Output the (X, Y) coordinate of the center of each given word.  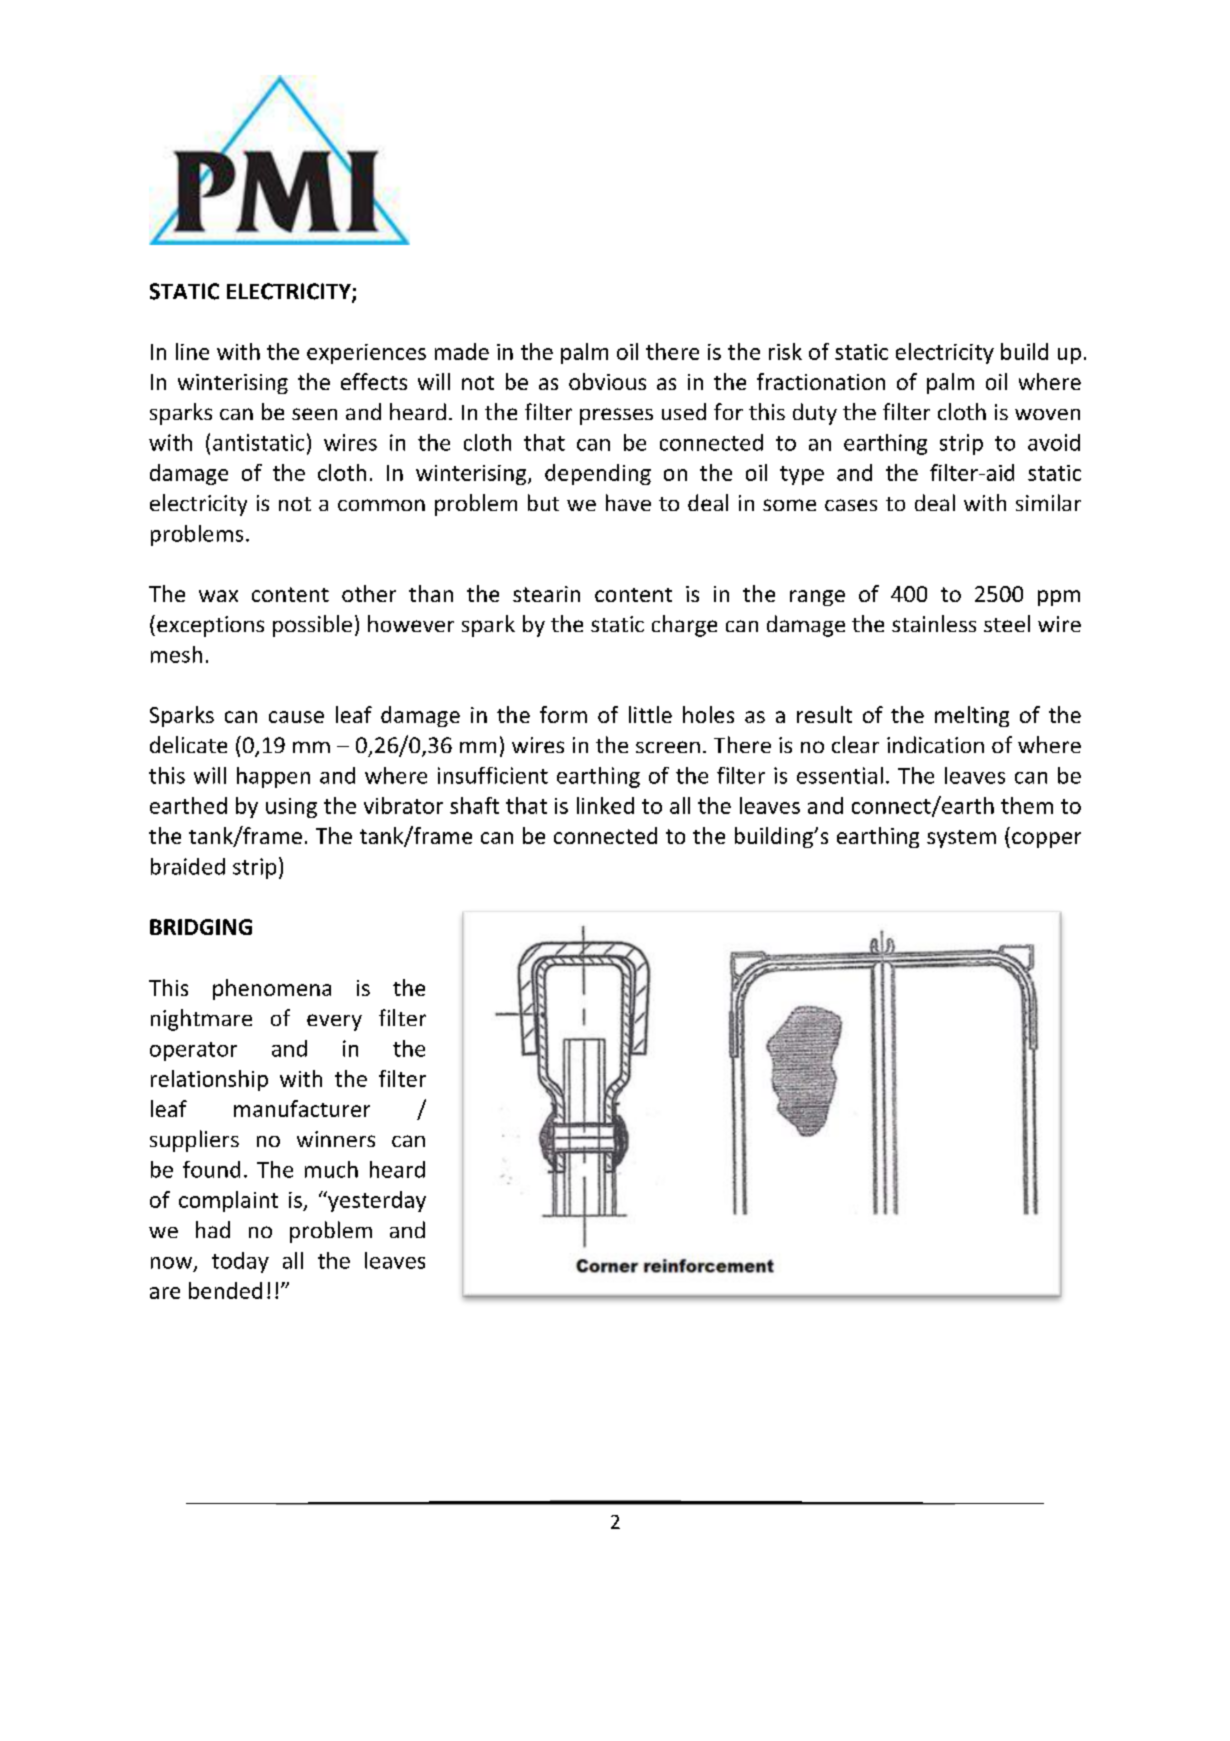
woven (1047, 414)
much (331, 1169)
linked (605, 805)
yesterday (376, 1201)
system (961, 839)
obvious (607, 381)
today (240, 1262)
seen (314, 414)
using (291, 808)
